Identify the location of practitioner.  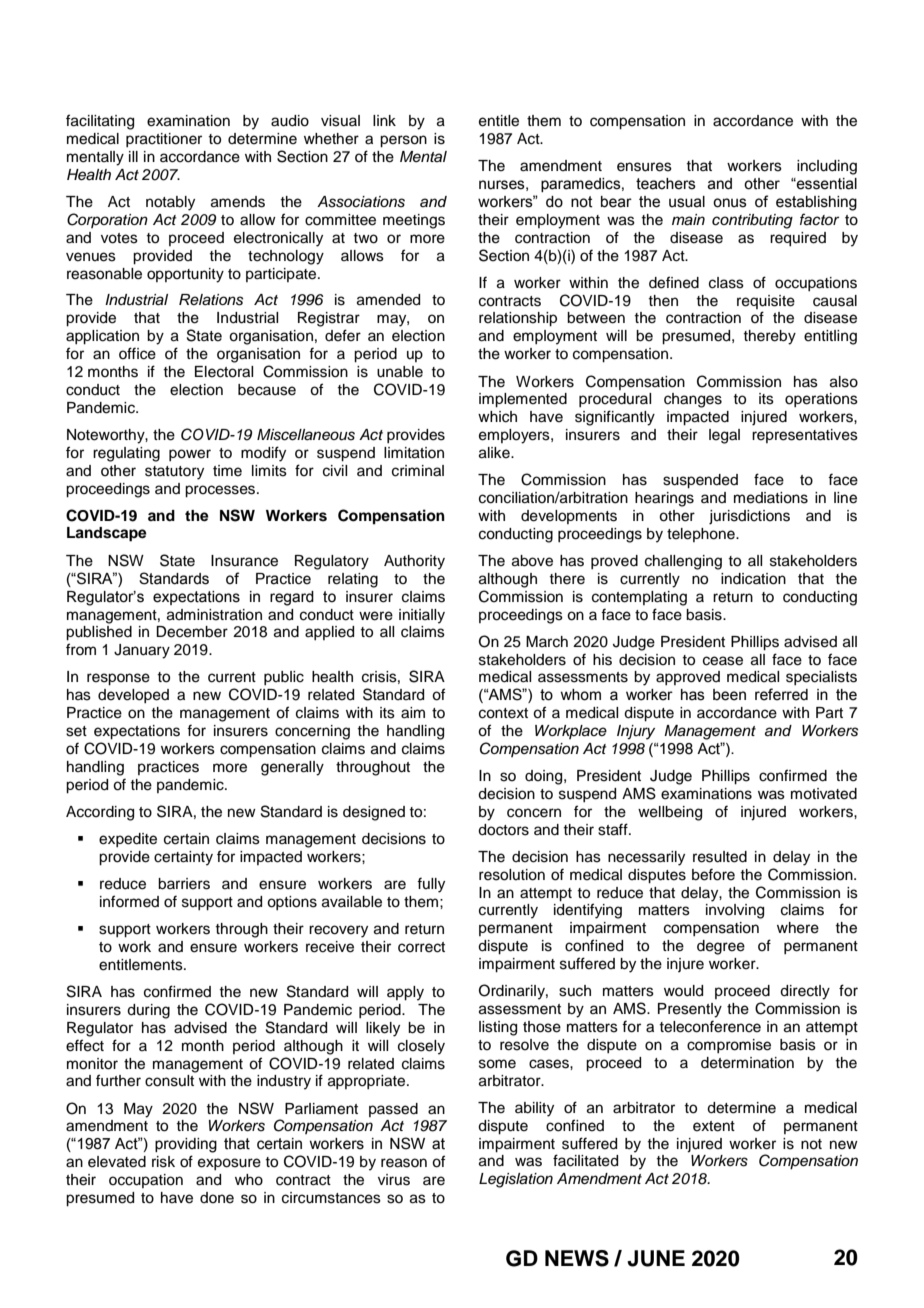
(164, 140).
